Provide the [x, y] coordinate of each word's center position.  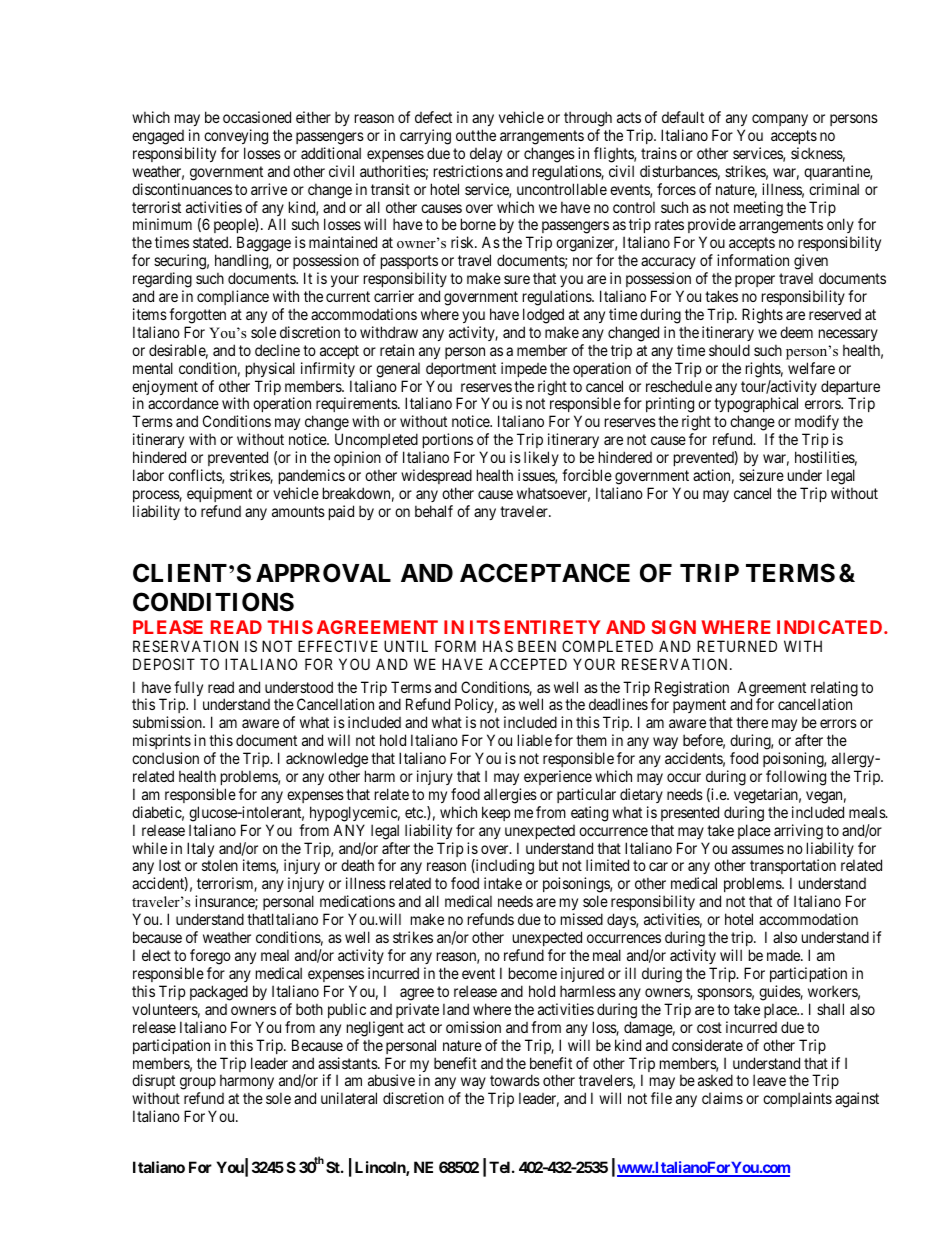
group [198, 1085]
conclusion [165, 758]
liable [535, 740]
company [780, 120]
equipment [219, 494]
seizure [761, 475]
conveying [236, 137]
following [796, 778]
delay [486, 154]
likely [541, 458]
